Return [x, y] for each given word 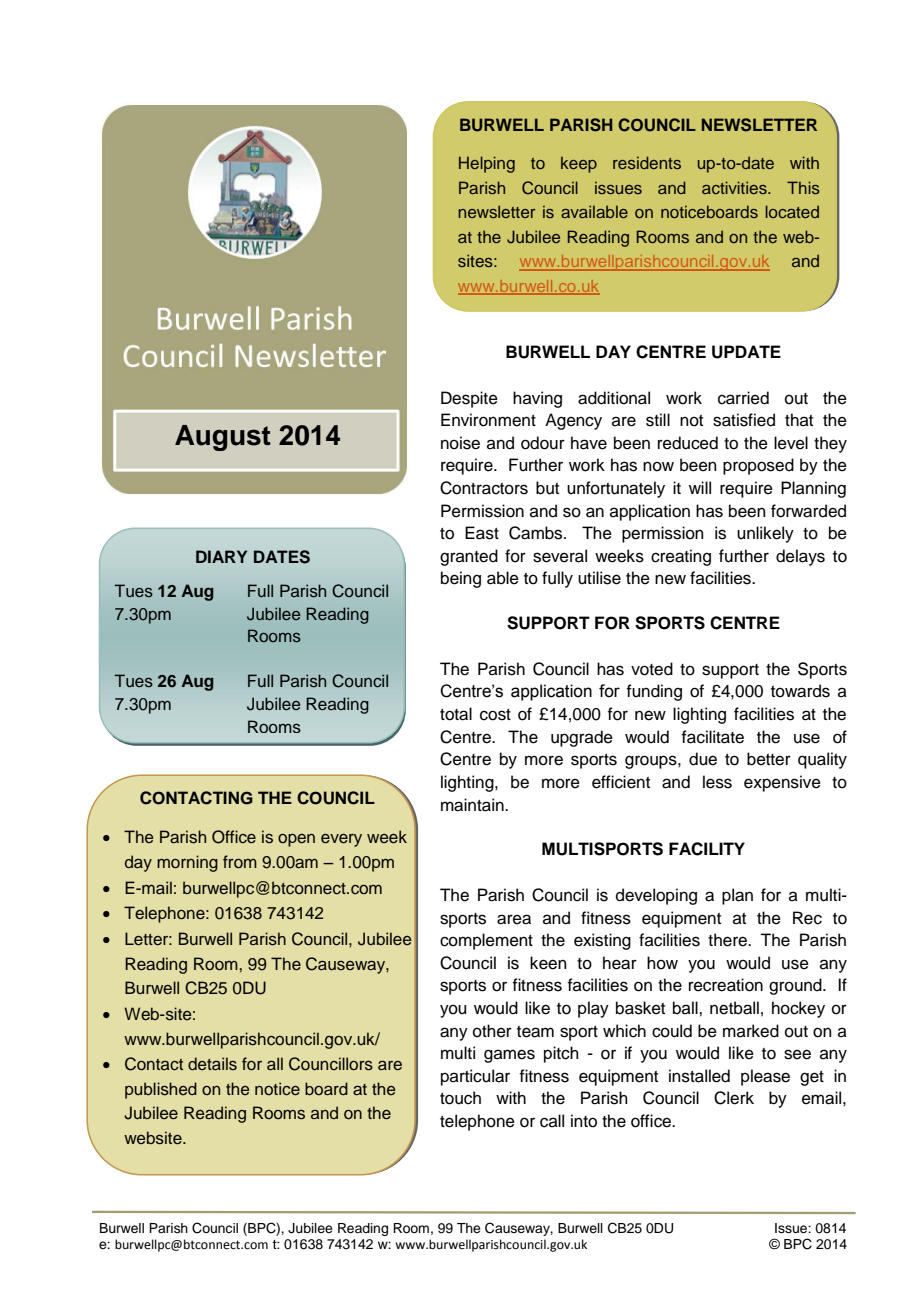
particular [475, 1077]
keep [579, 165]
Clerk [734, 1098]
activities [735, 187]
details [212, 1064]
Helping [487, 164]
